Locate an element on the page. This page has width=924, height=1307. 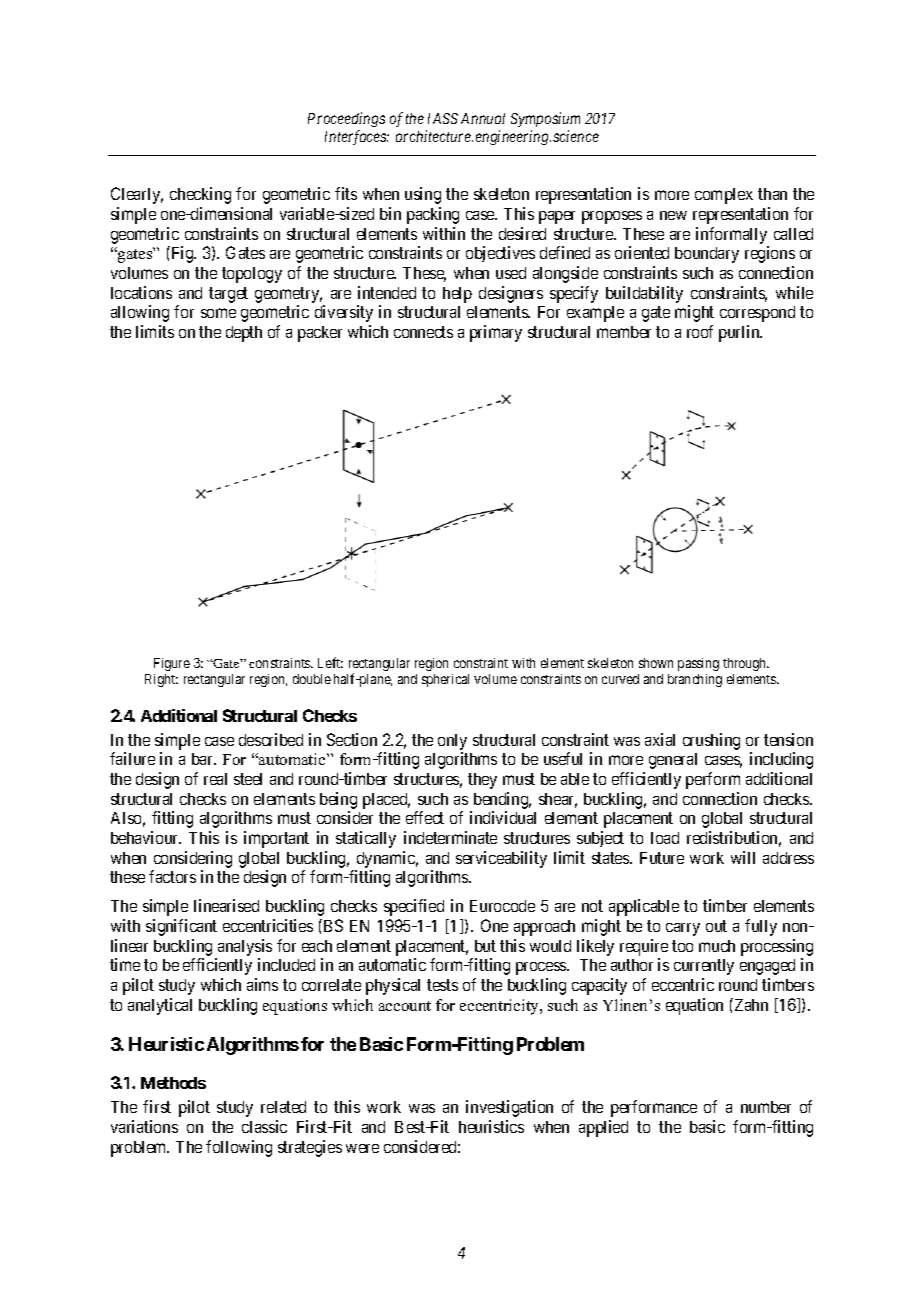
passing is located at coordinates (698, 664).
